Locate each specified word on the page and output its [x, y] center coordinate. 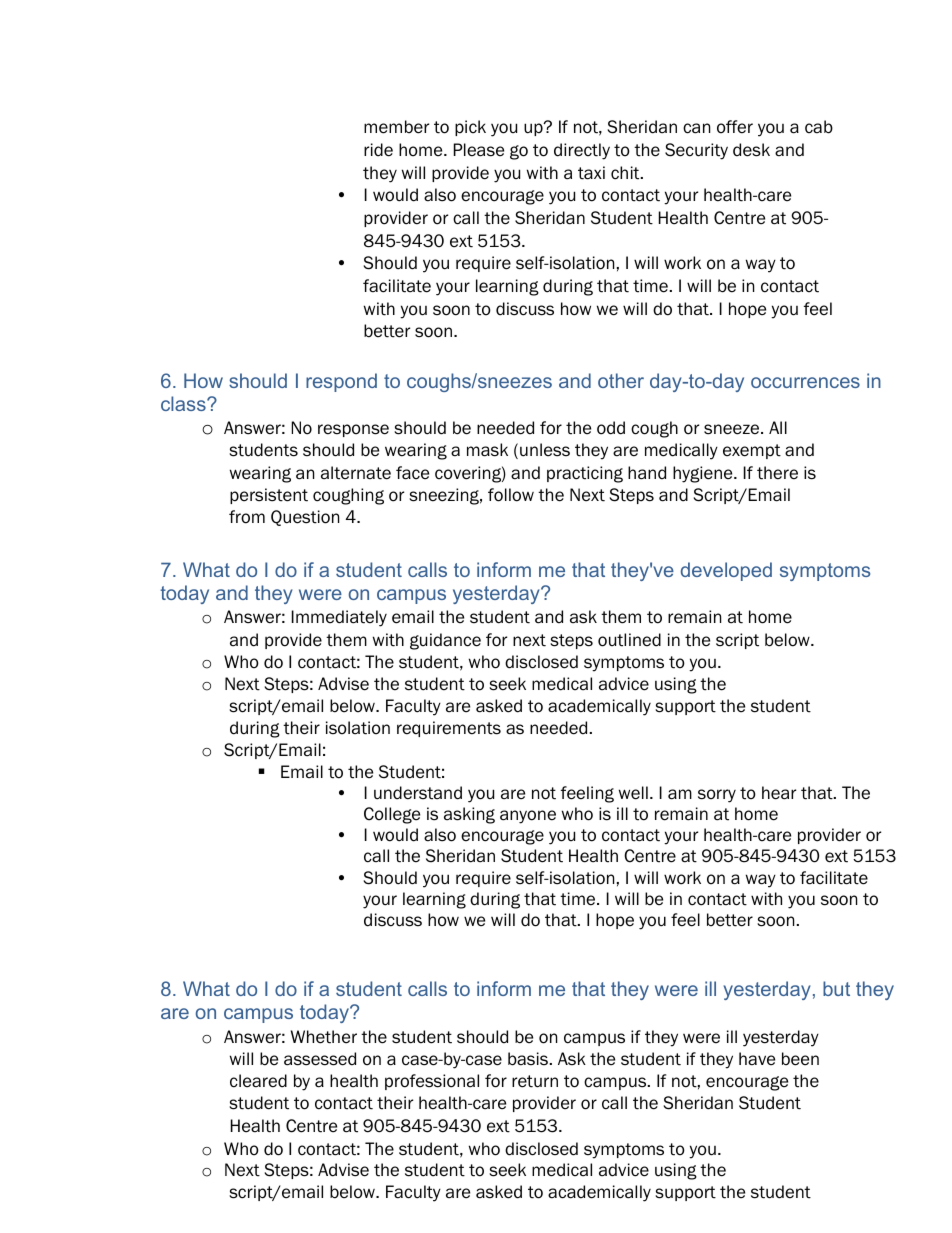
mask [487, 450]
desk [751, 150]
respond [341, 382]
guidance [445, 641]
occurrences [805, 382]
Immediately [339, 618]
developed [726, 571]
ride [378, 150]
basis [528, 1059]
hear [779, 793]
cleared [258, 1081]
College [392, 815]
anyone [528, 817]
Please [479, 150]
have [757, 1059]
